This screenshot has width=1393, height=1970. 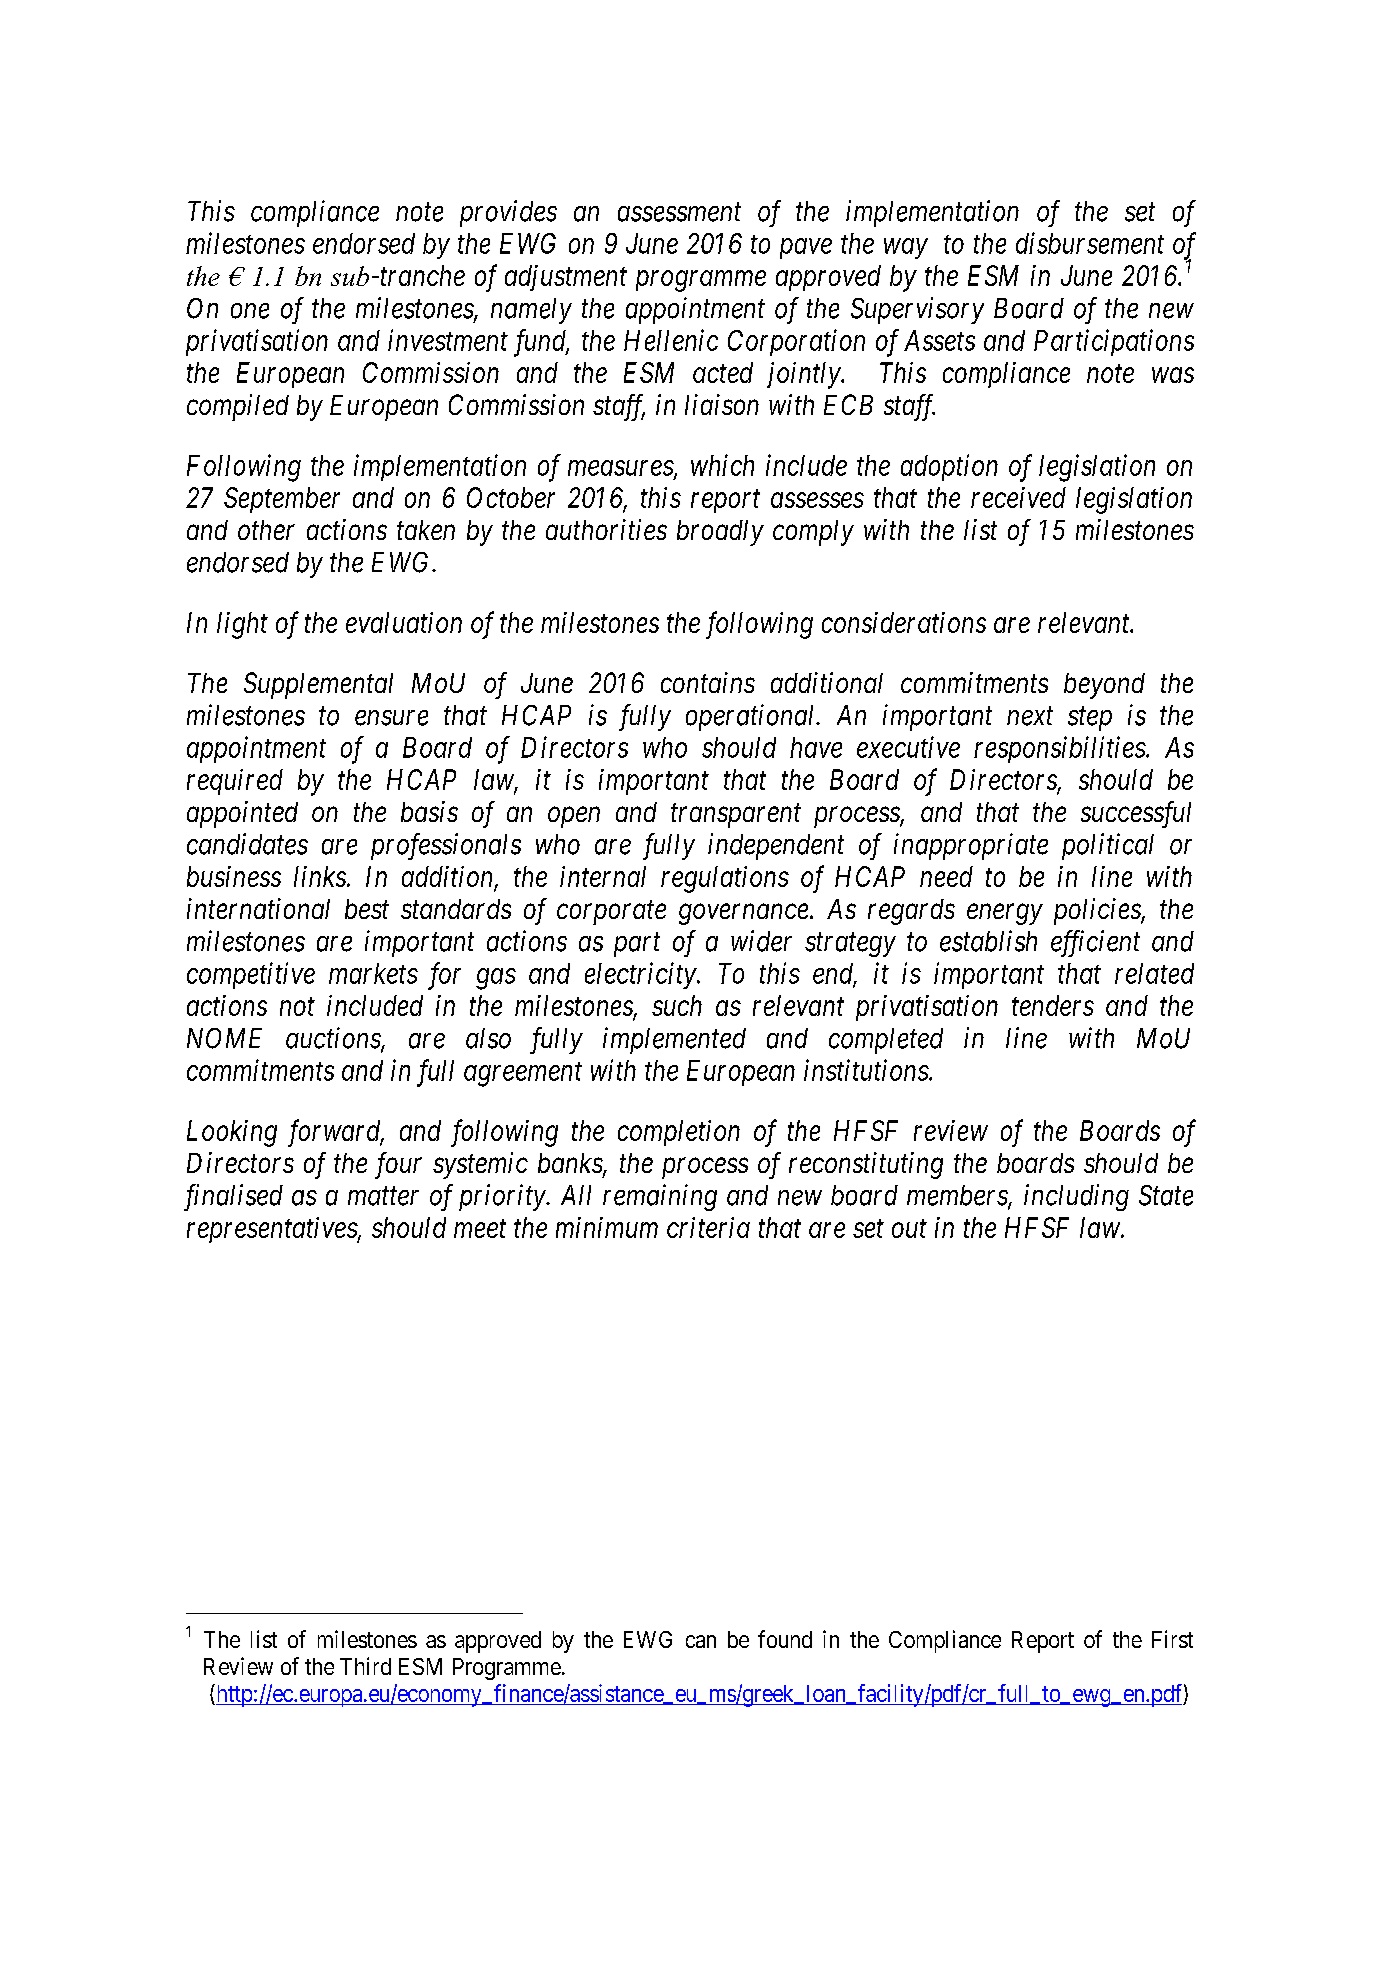 I want to click on First, so click(x=1172, y=1639).
